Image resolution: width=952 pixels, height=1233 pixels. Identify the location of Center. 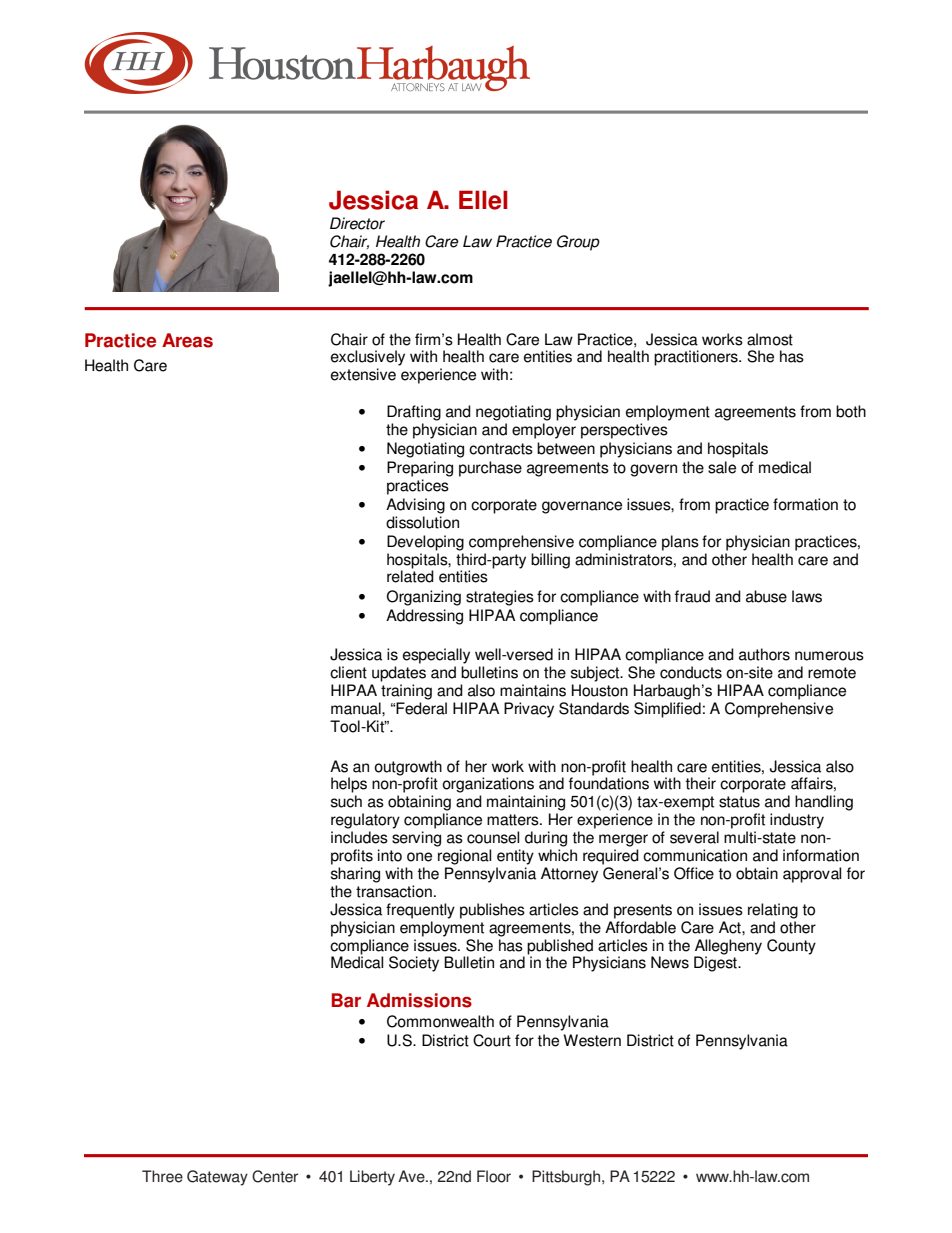
(275, 1176).
